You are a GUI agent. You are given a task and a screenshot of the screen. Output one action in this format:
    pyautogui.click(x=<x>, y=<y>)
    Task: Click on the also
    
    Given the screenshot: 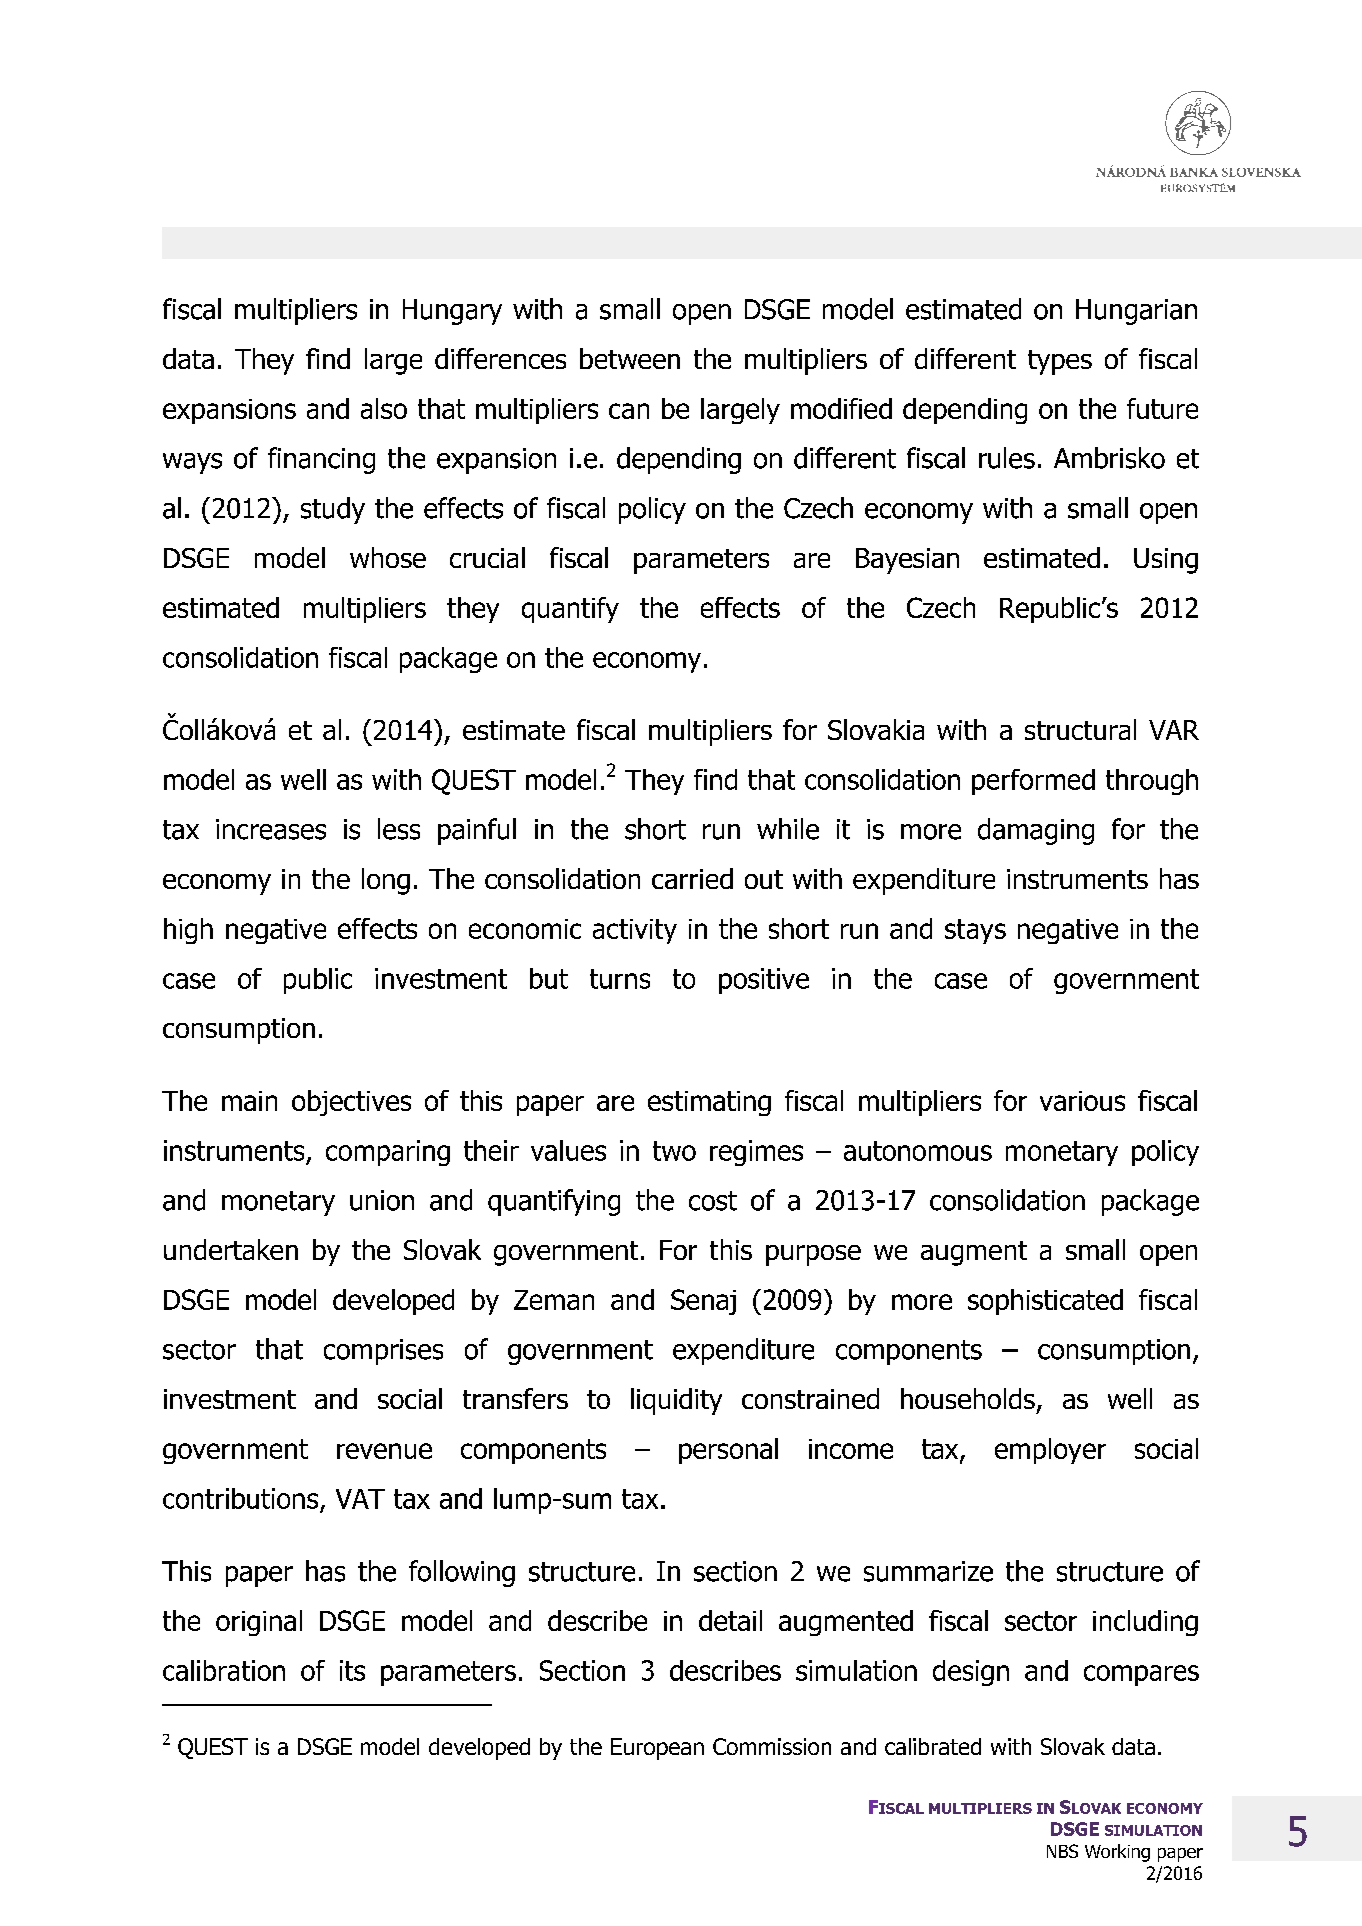 What is the action you would take?
    pyautogui.click(x=384, y=408)
